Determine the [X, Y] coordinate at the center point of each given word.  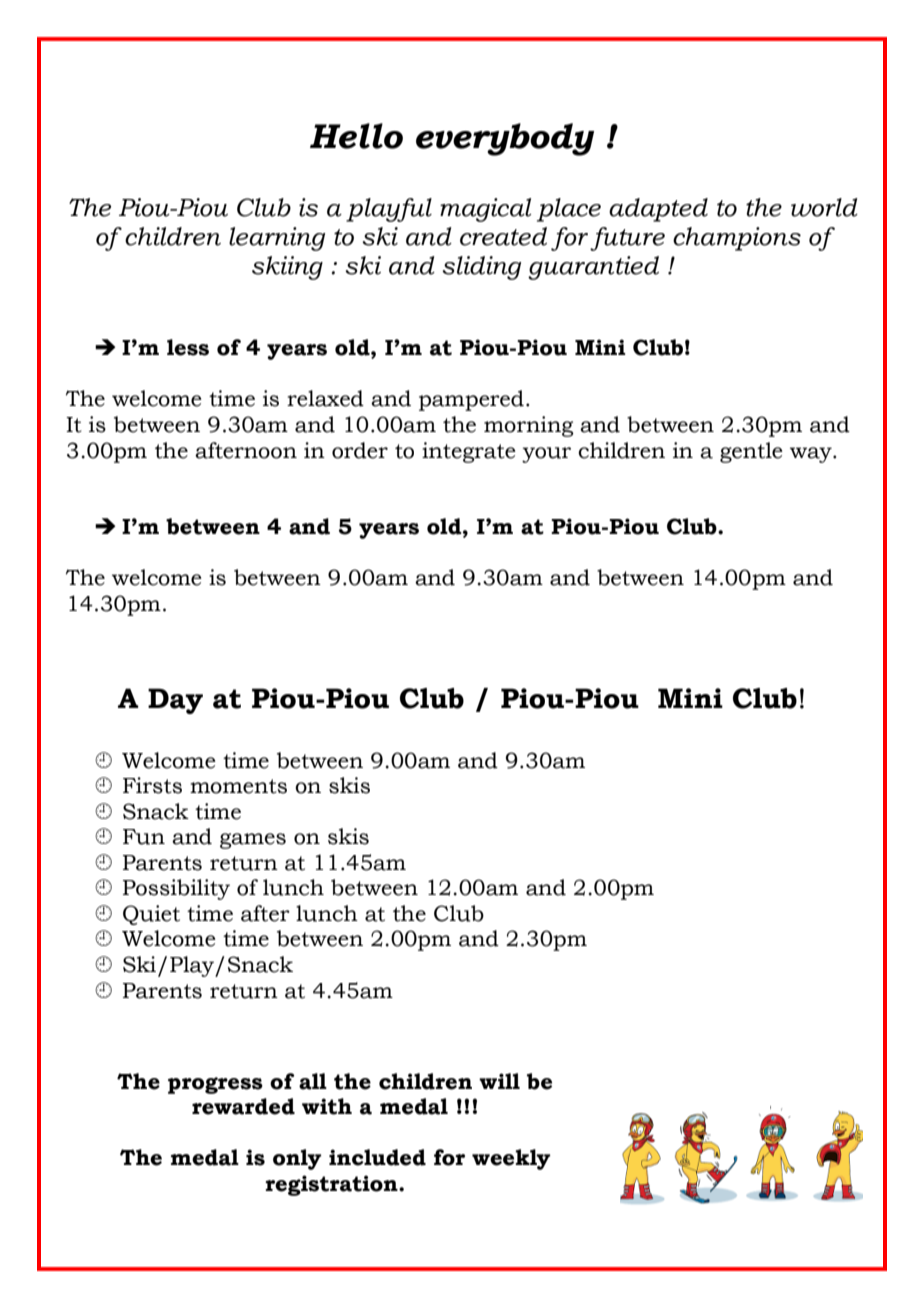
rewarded [243, 1106]
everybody [505, 139]
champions [737, 239]
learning [277, 239]
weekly [511, 1159]
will [499, 1081]
